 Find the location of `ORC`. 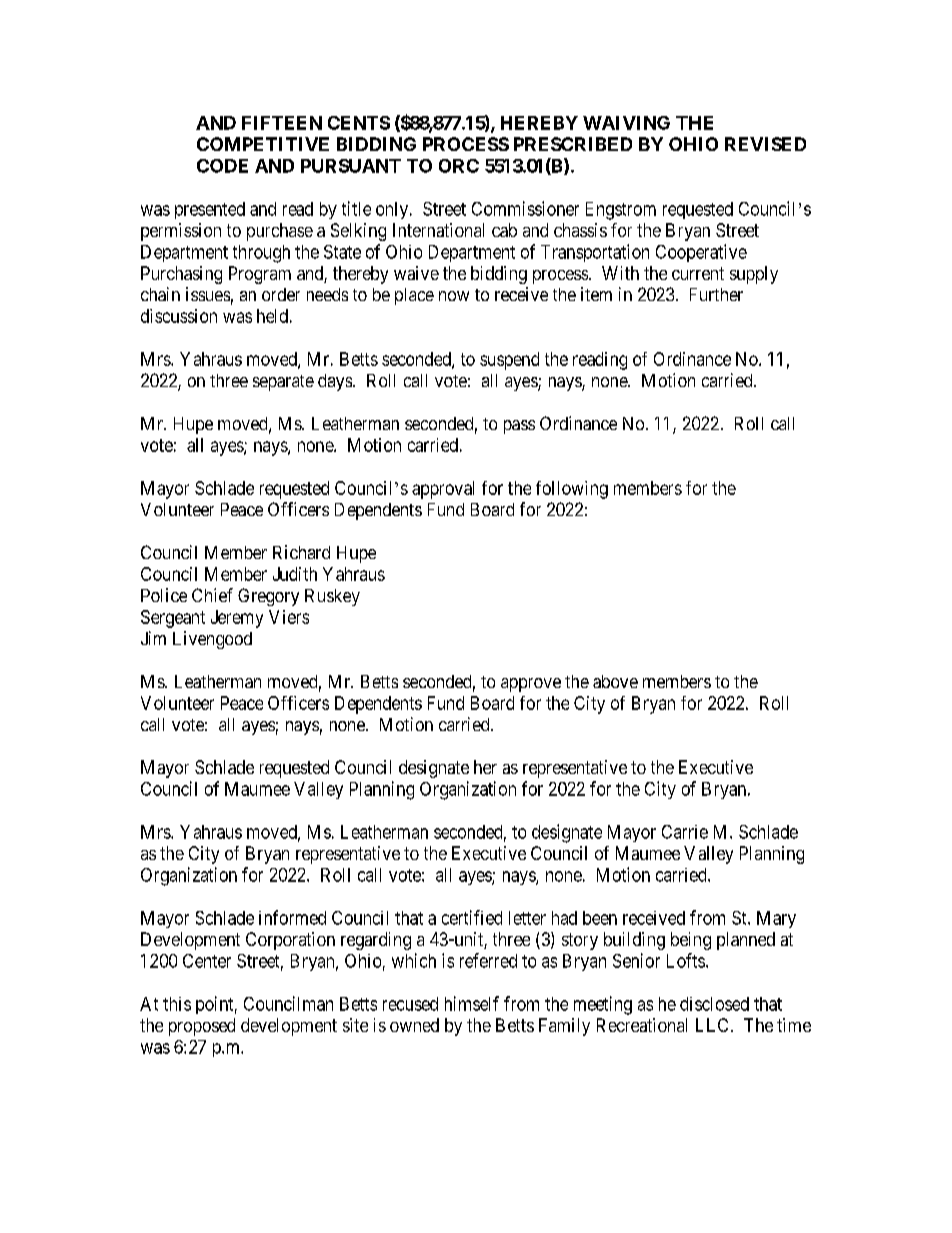

ORC is located at coordinates (459, 166).
